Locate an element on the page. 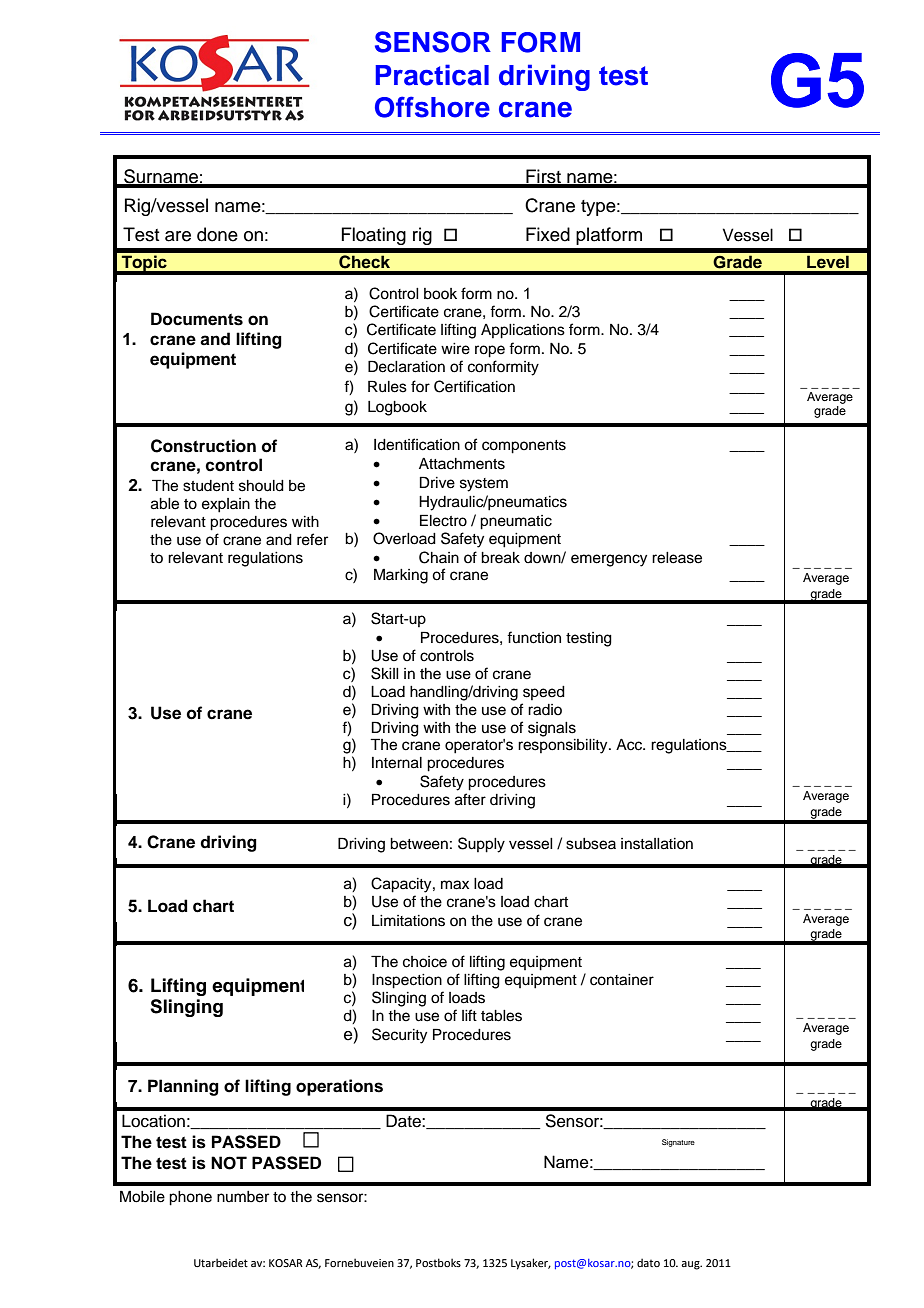  explain is located at coordinates (226, 505).
